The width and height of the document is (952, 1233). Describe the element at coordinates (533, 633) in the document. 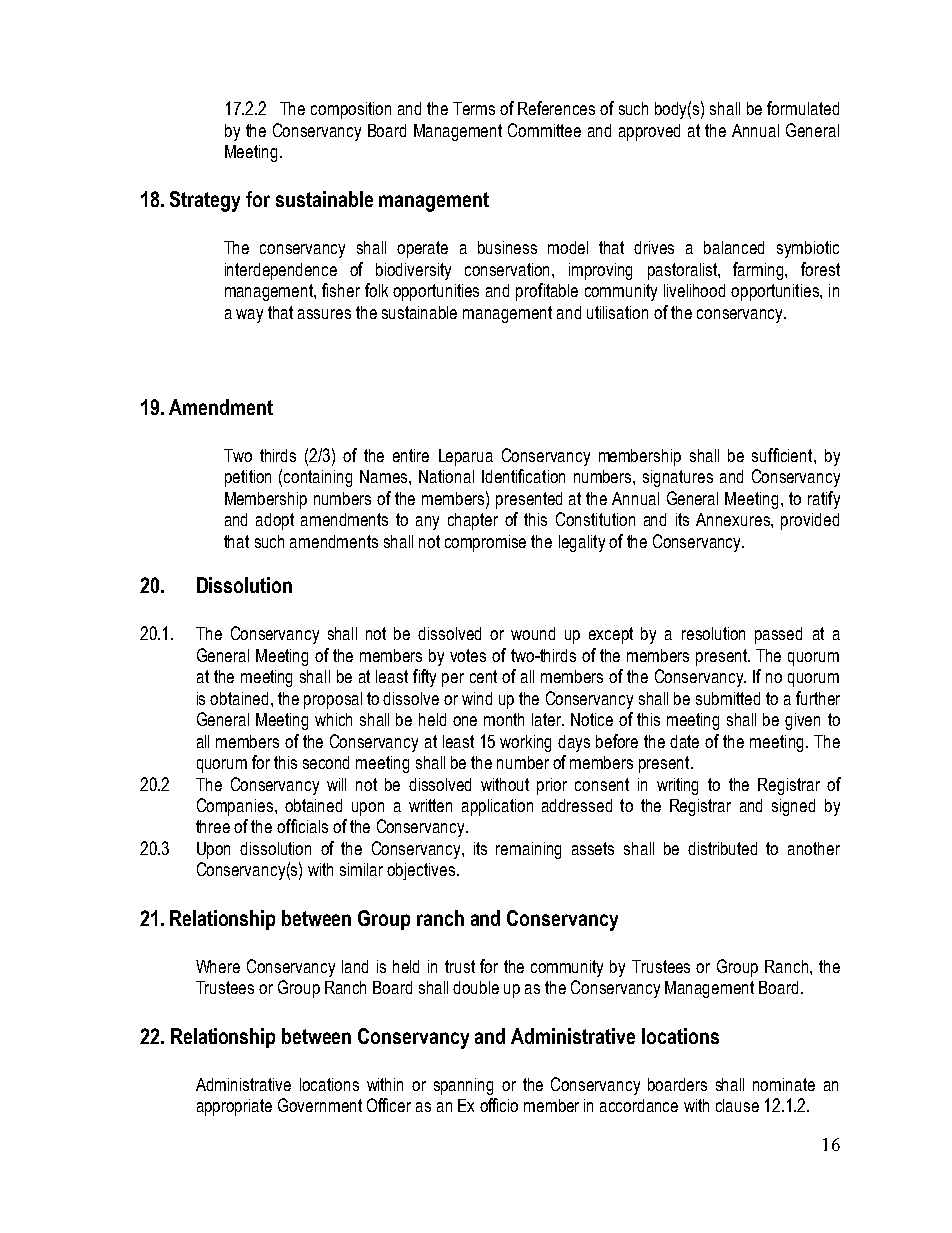

I see `wound` at that location.
